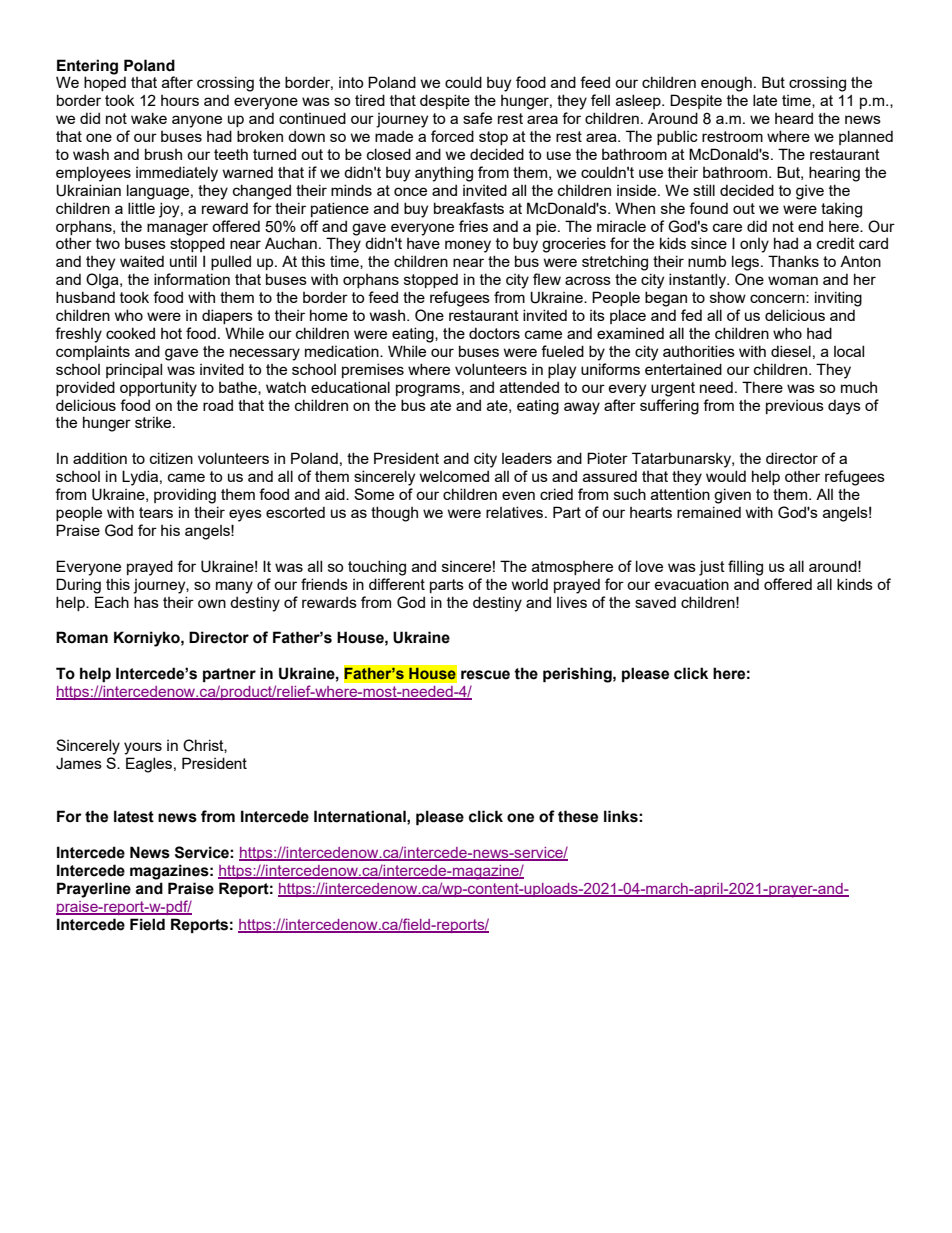 The height and width of the screenshot is (1233, 952). I want to click on citizen, so click(171, 458).
